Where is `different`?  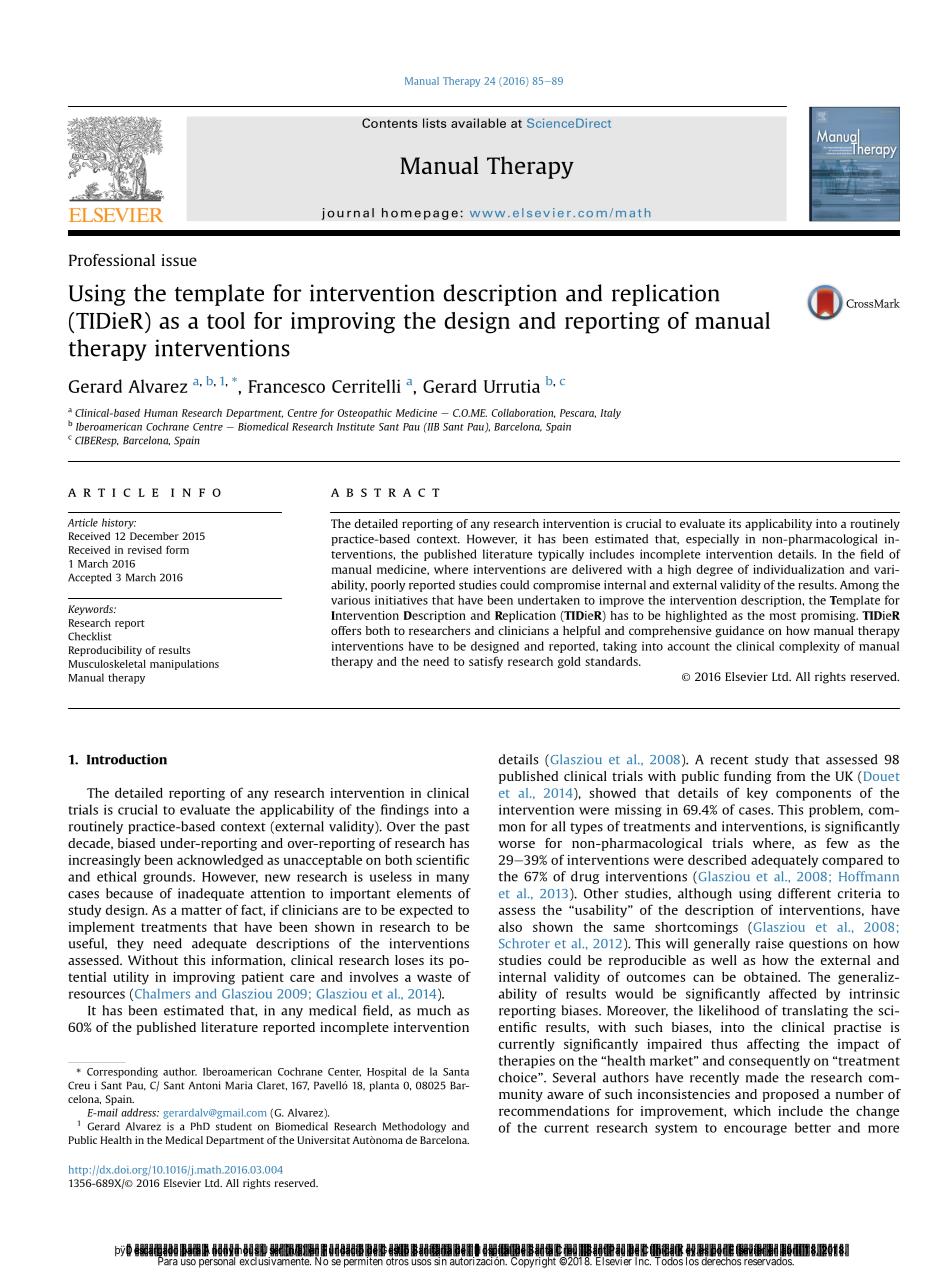
different is located at coordinates (804, 893).
